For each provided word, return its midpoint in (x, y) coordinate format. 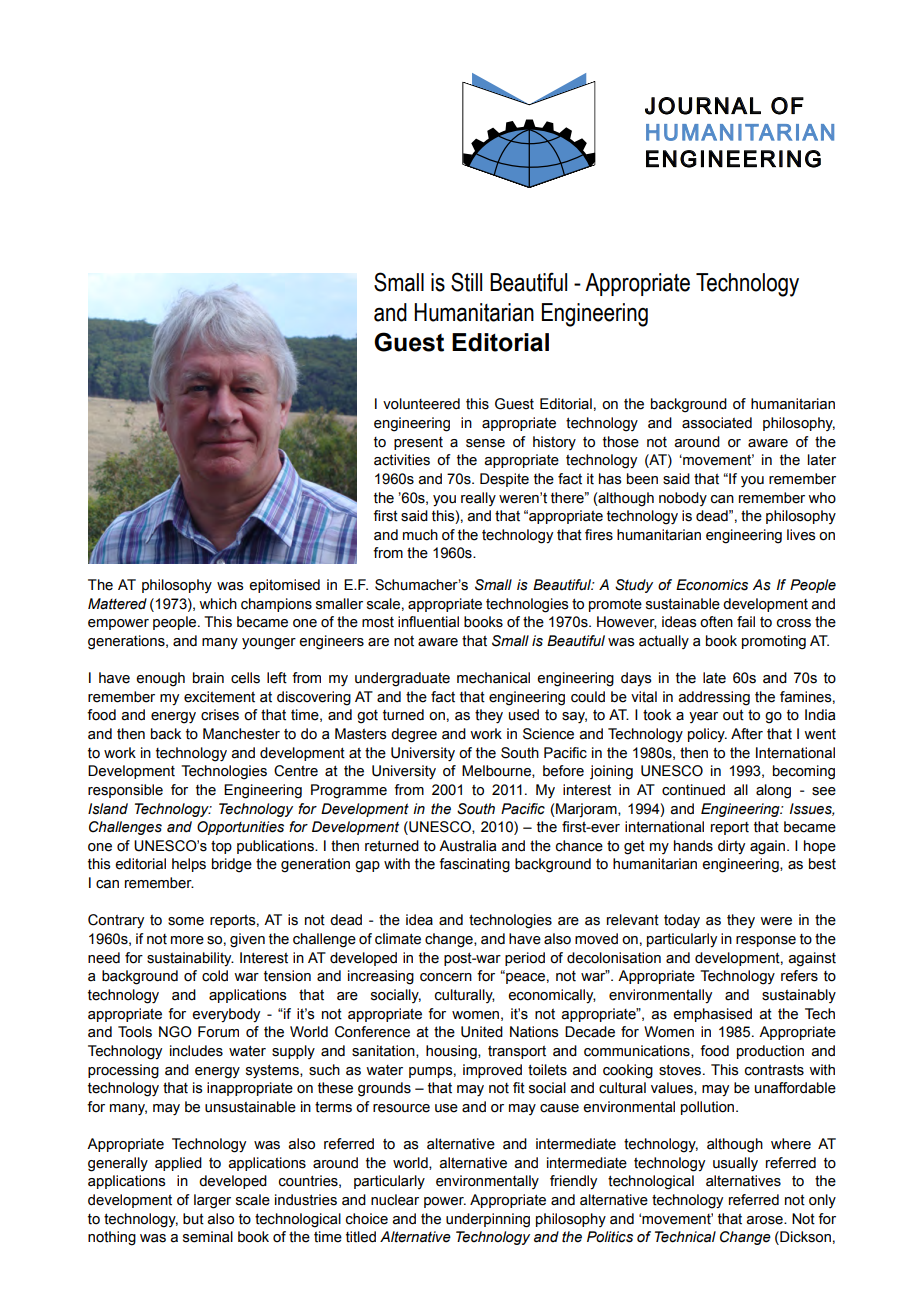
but (193, 1219)
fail (746, 622)
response (766, 941)
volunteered (421, 404)
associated (717, 423)
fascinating (474, 865)
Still (466, 282)
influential (428, 622)
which (218, 604)
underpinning (488, 1220)
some (186, 921)
